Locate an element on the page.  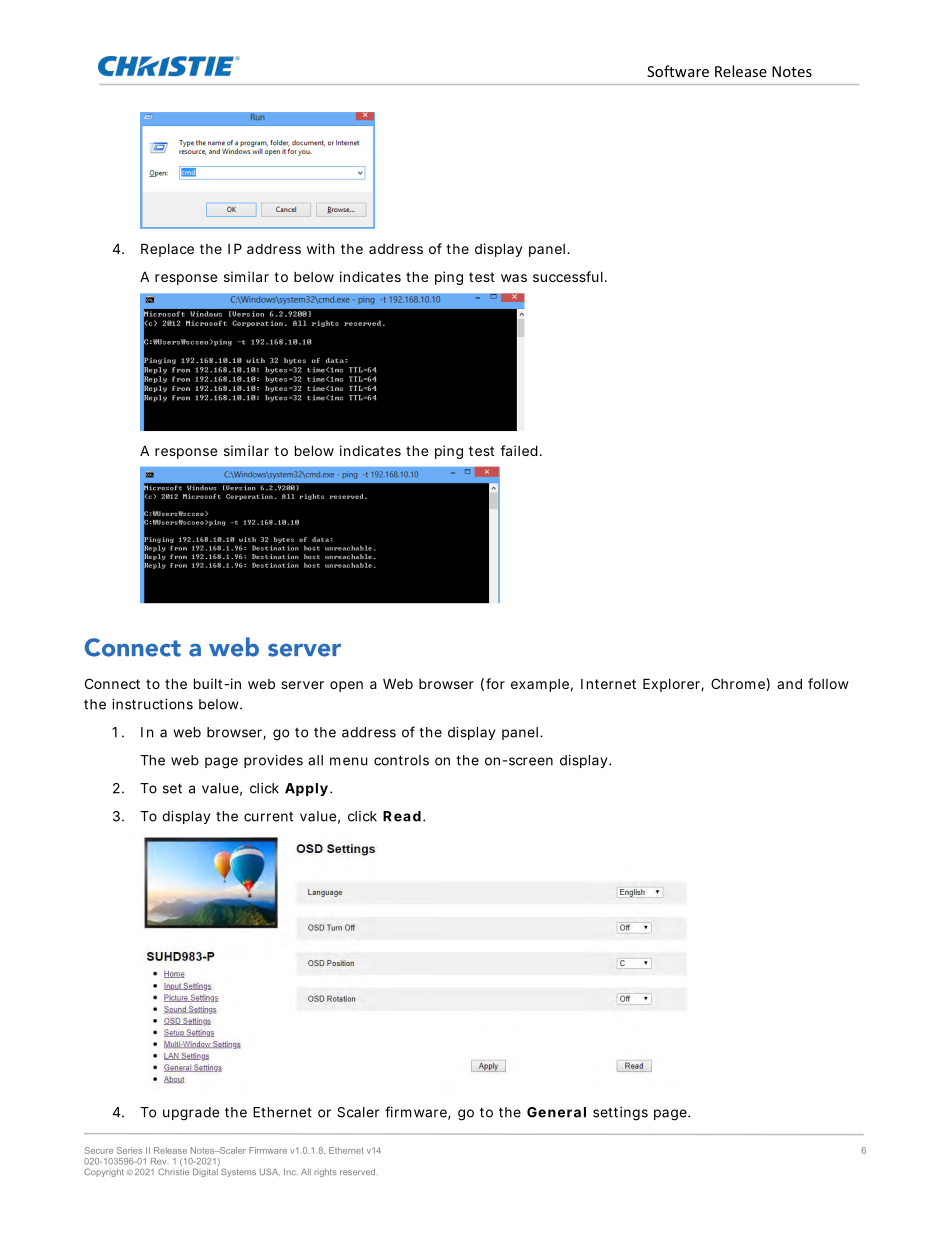
Chrome is located at coordinates (738, 683).
